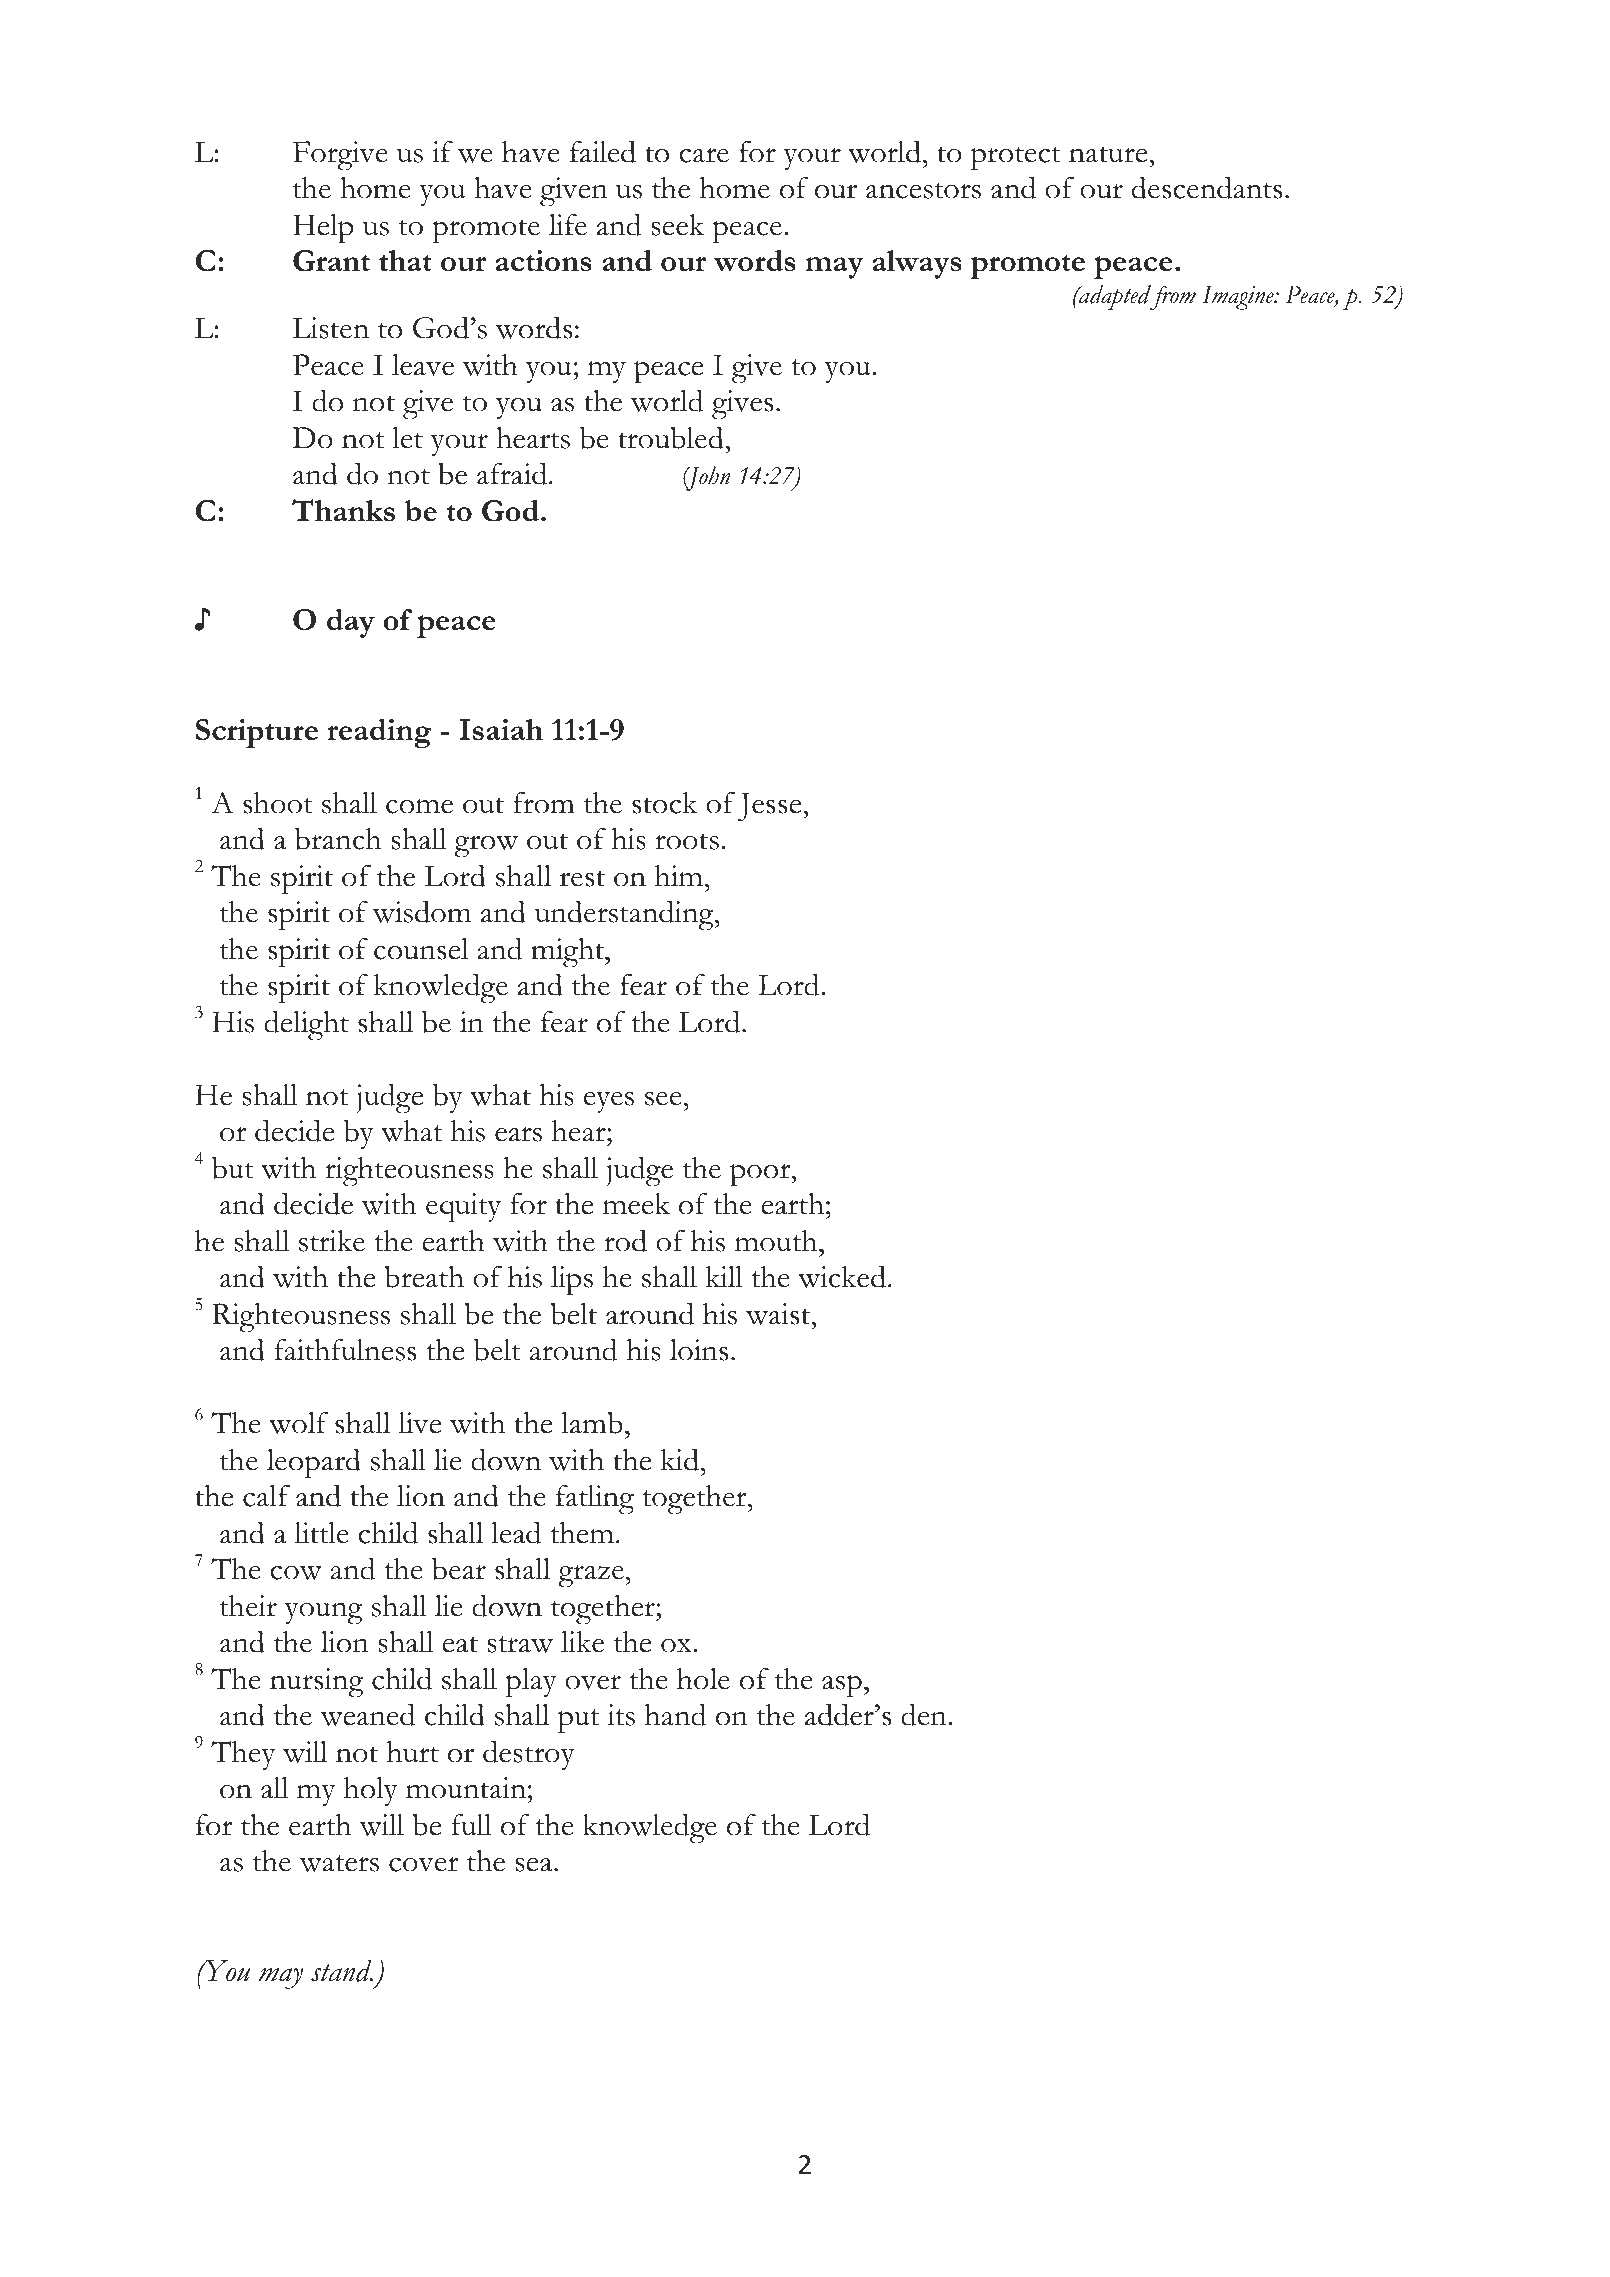  Describe the element at coordinates (672, 437) in the screenshot. I see `troubled` at that location.
